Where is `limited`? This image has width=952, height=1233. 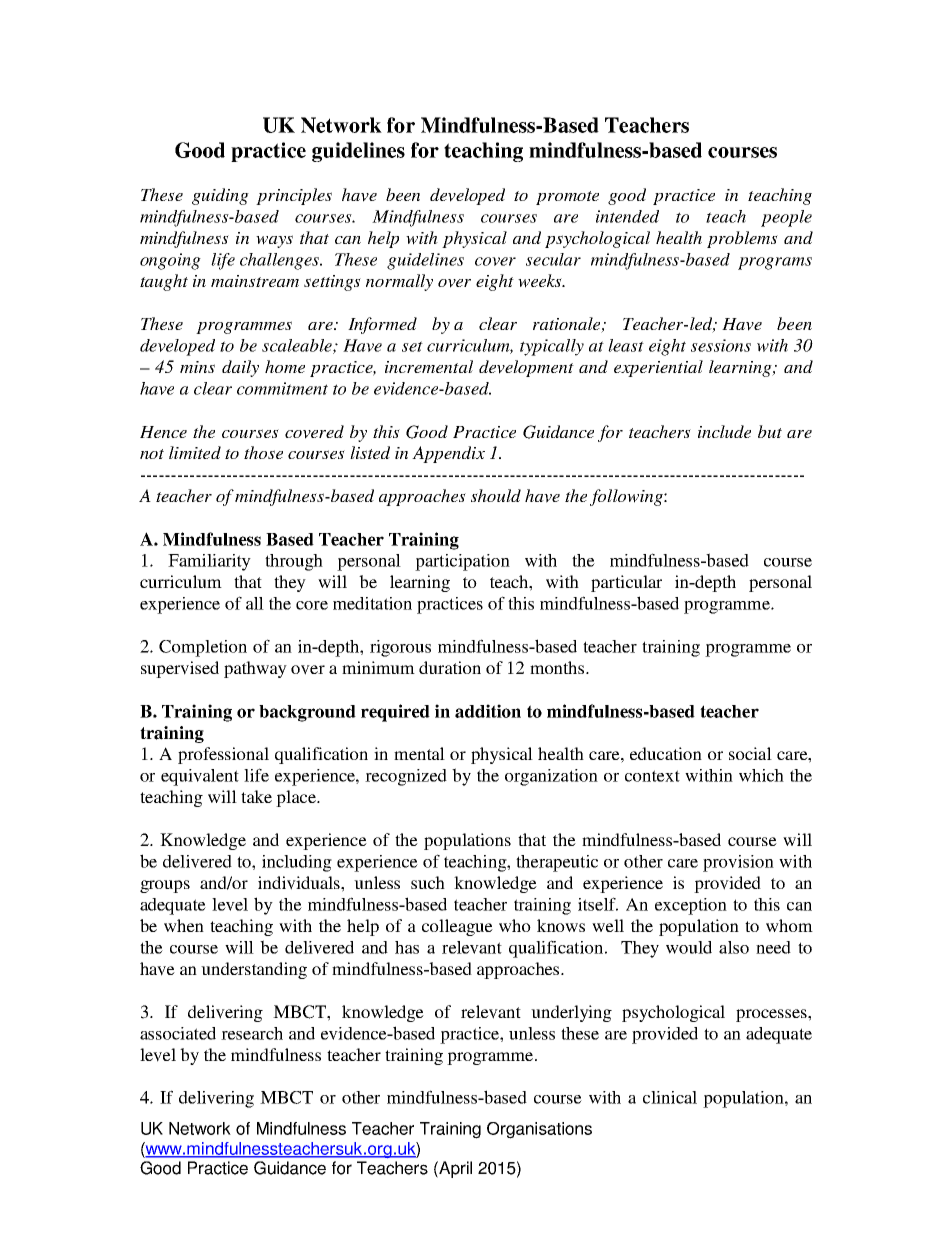
limited is located at coordinates (195, 452).
